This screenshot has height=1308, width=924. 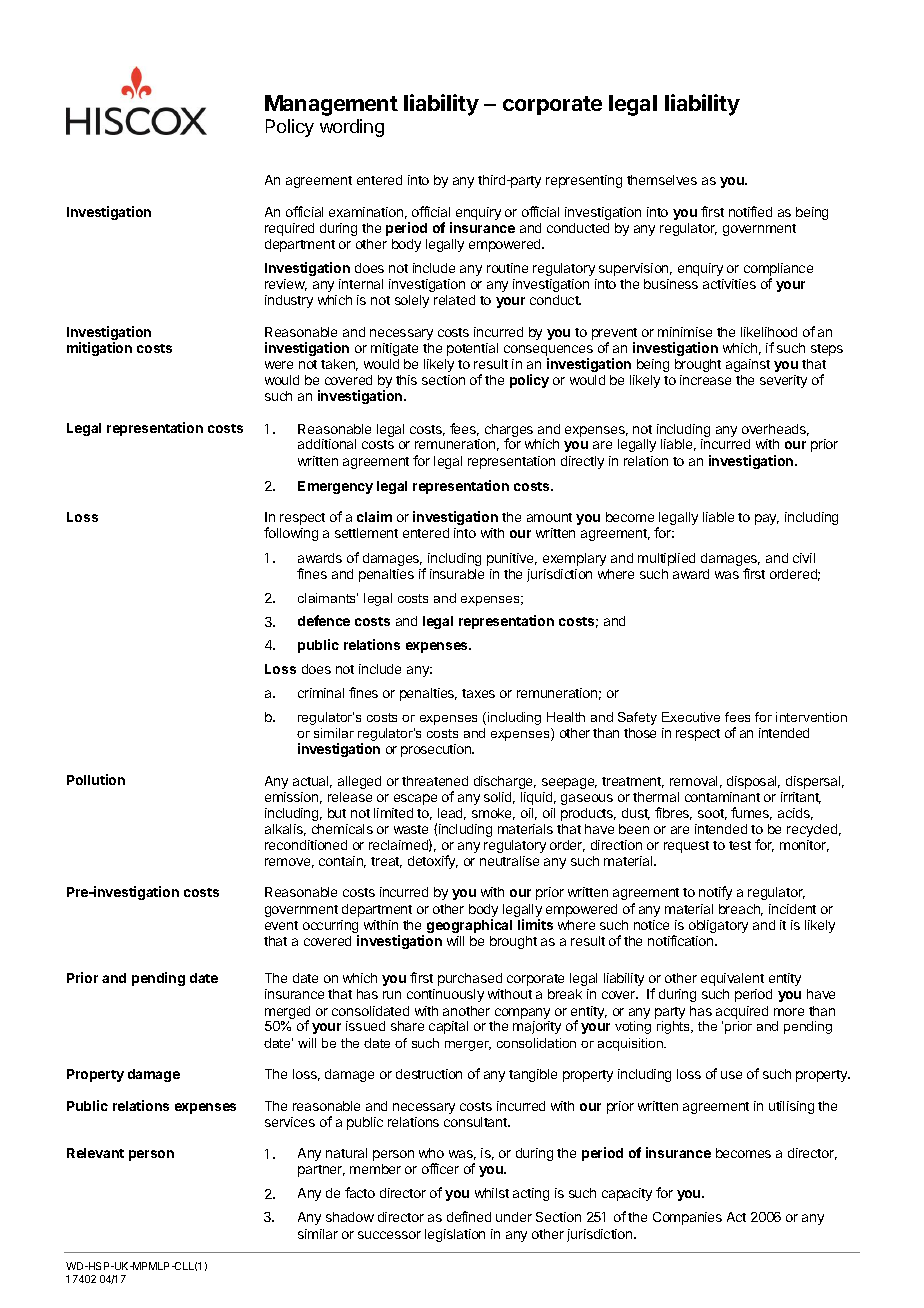 What do you see at coordinates (767, 519) in the screenshot?
I see `pay` at bounding box center [767, 519].
